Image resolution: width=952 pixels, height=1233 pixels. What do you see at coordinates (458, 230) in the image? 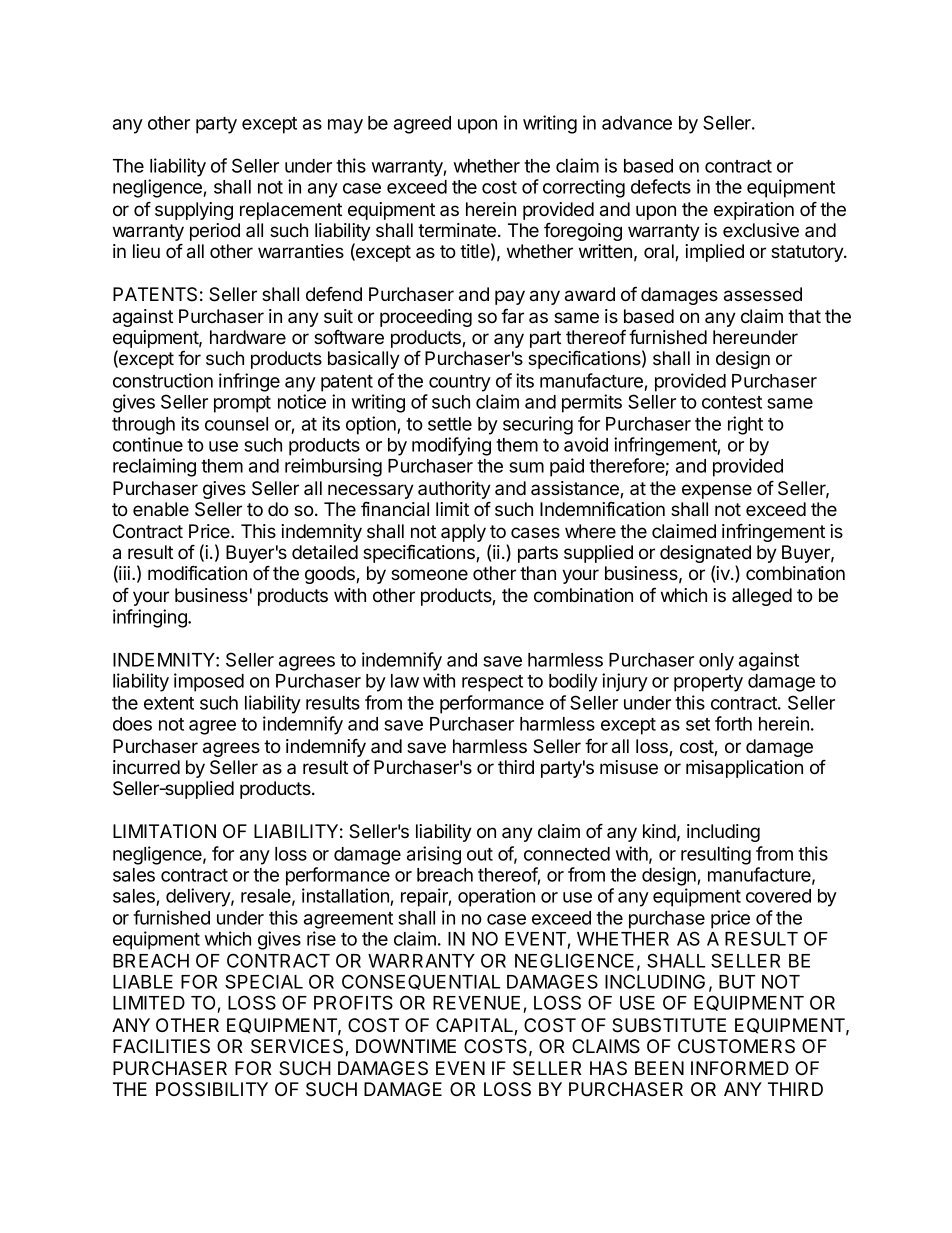
I see `terminate` at bounding box center [458, 230].
